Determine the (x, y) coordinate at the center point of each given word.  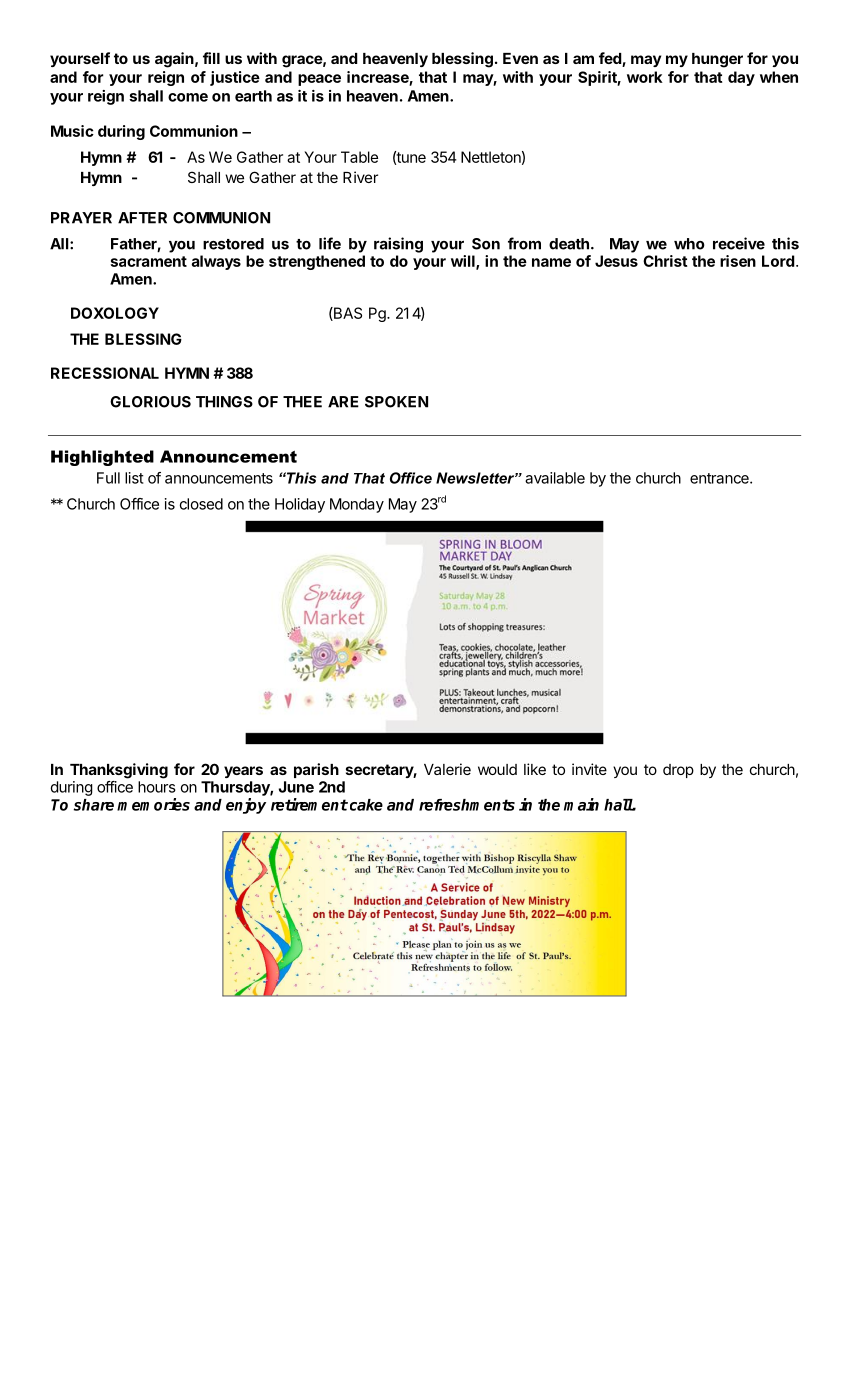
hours (157, 787)
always (216, 262)
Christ (665, 261)
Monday (357, 505)
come (188, 97)
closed (201, 504)
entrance (720, 478)
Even (520, 58)
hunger (717, 60)
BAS (347, 314)
